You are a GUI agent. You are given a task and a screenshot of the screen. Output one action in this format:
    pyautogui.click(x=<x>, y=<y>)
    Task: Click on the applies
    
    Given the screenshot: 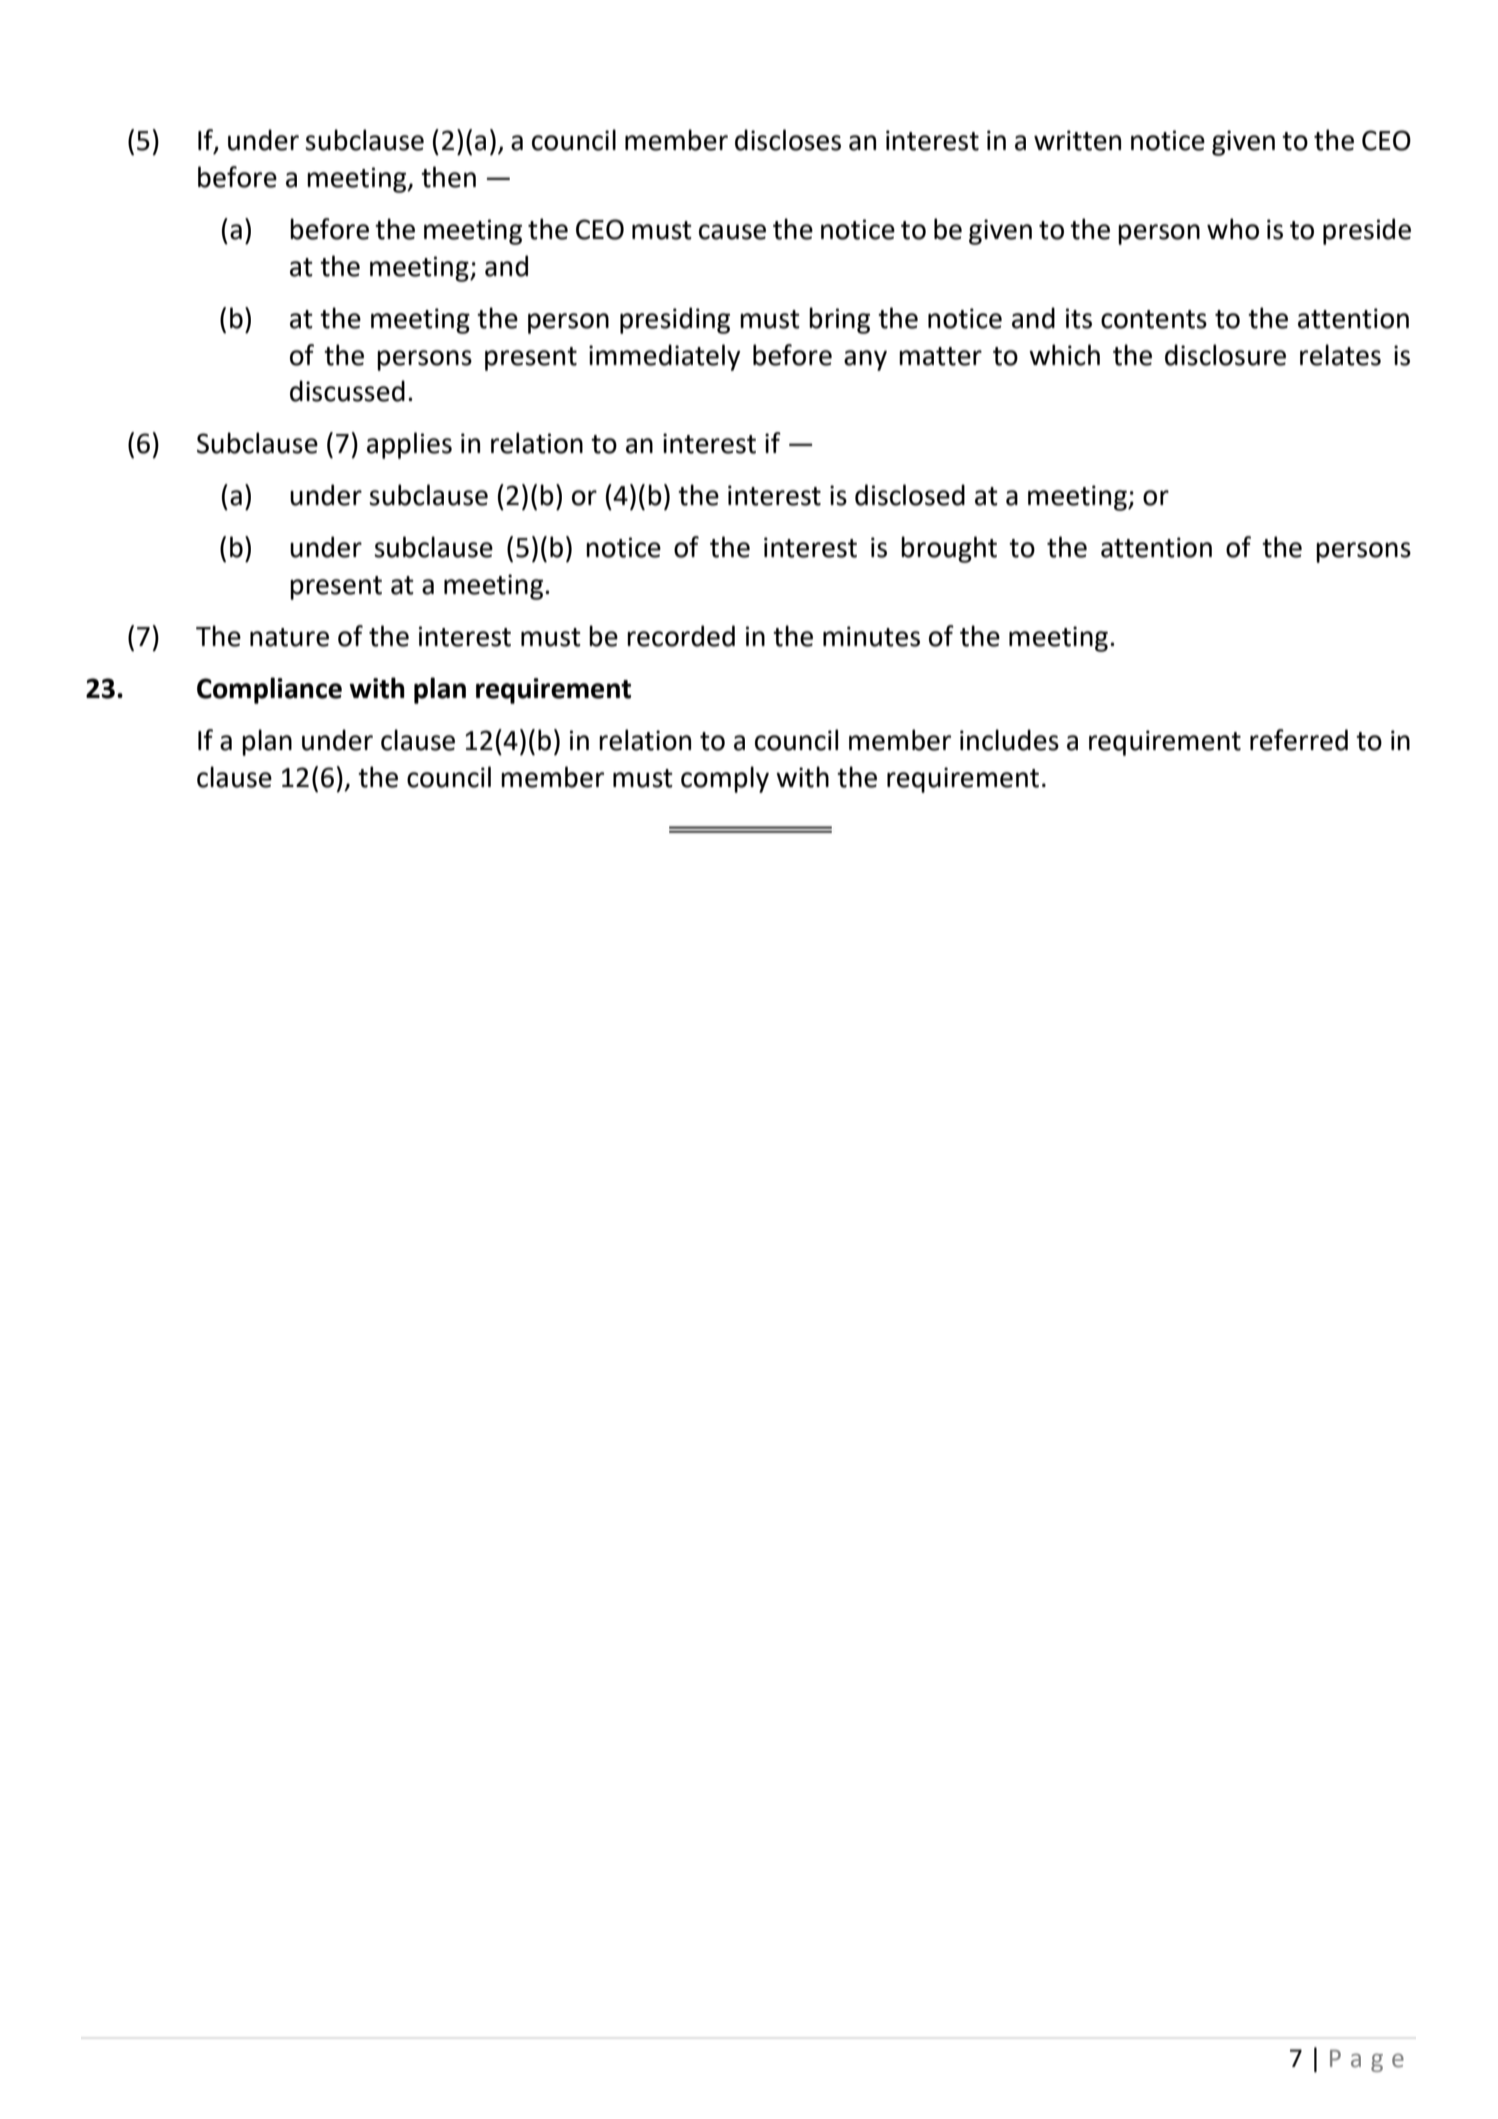 What is the action you would take?
    pyautogui.click(x=409, y=445)
